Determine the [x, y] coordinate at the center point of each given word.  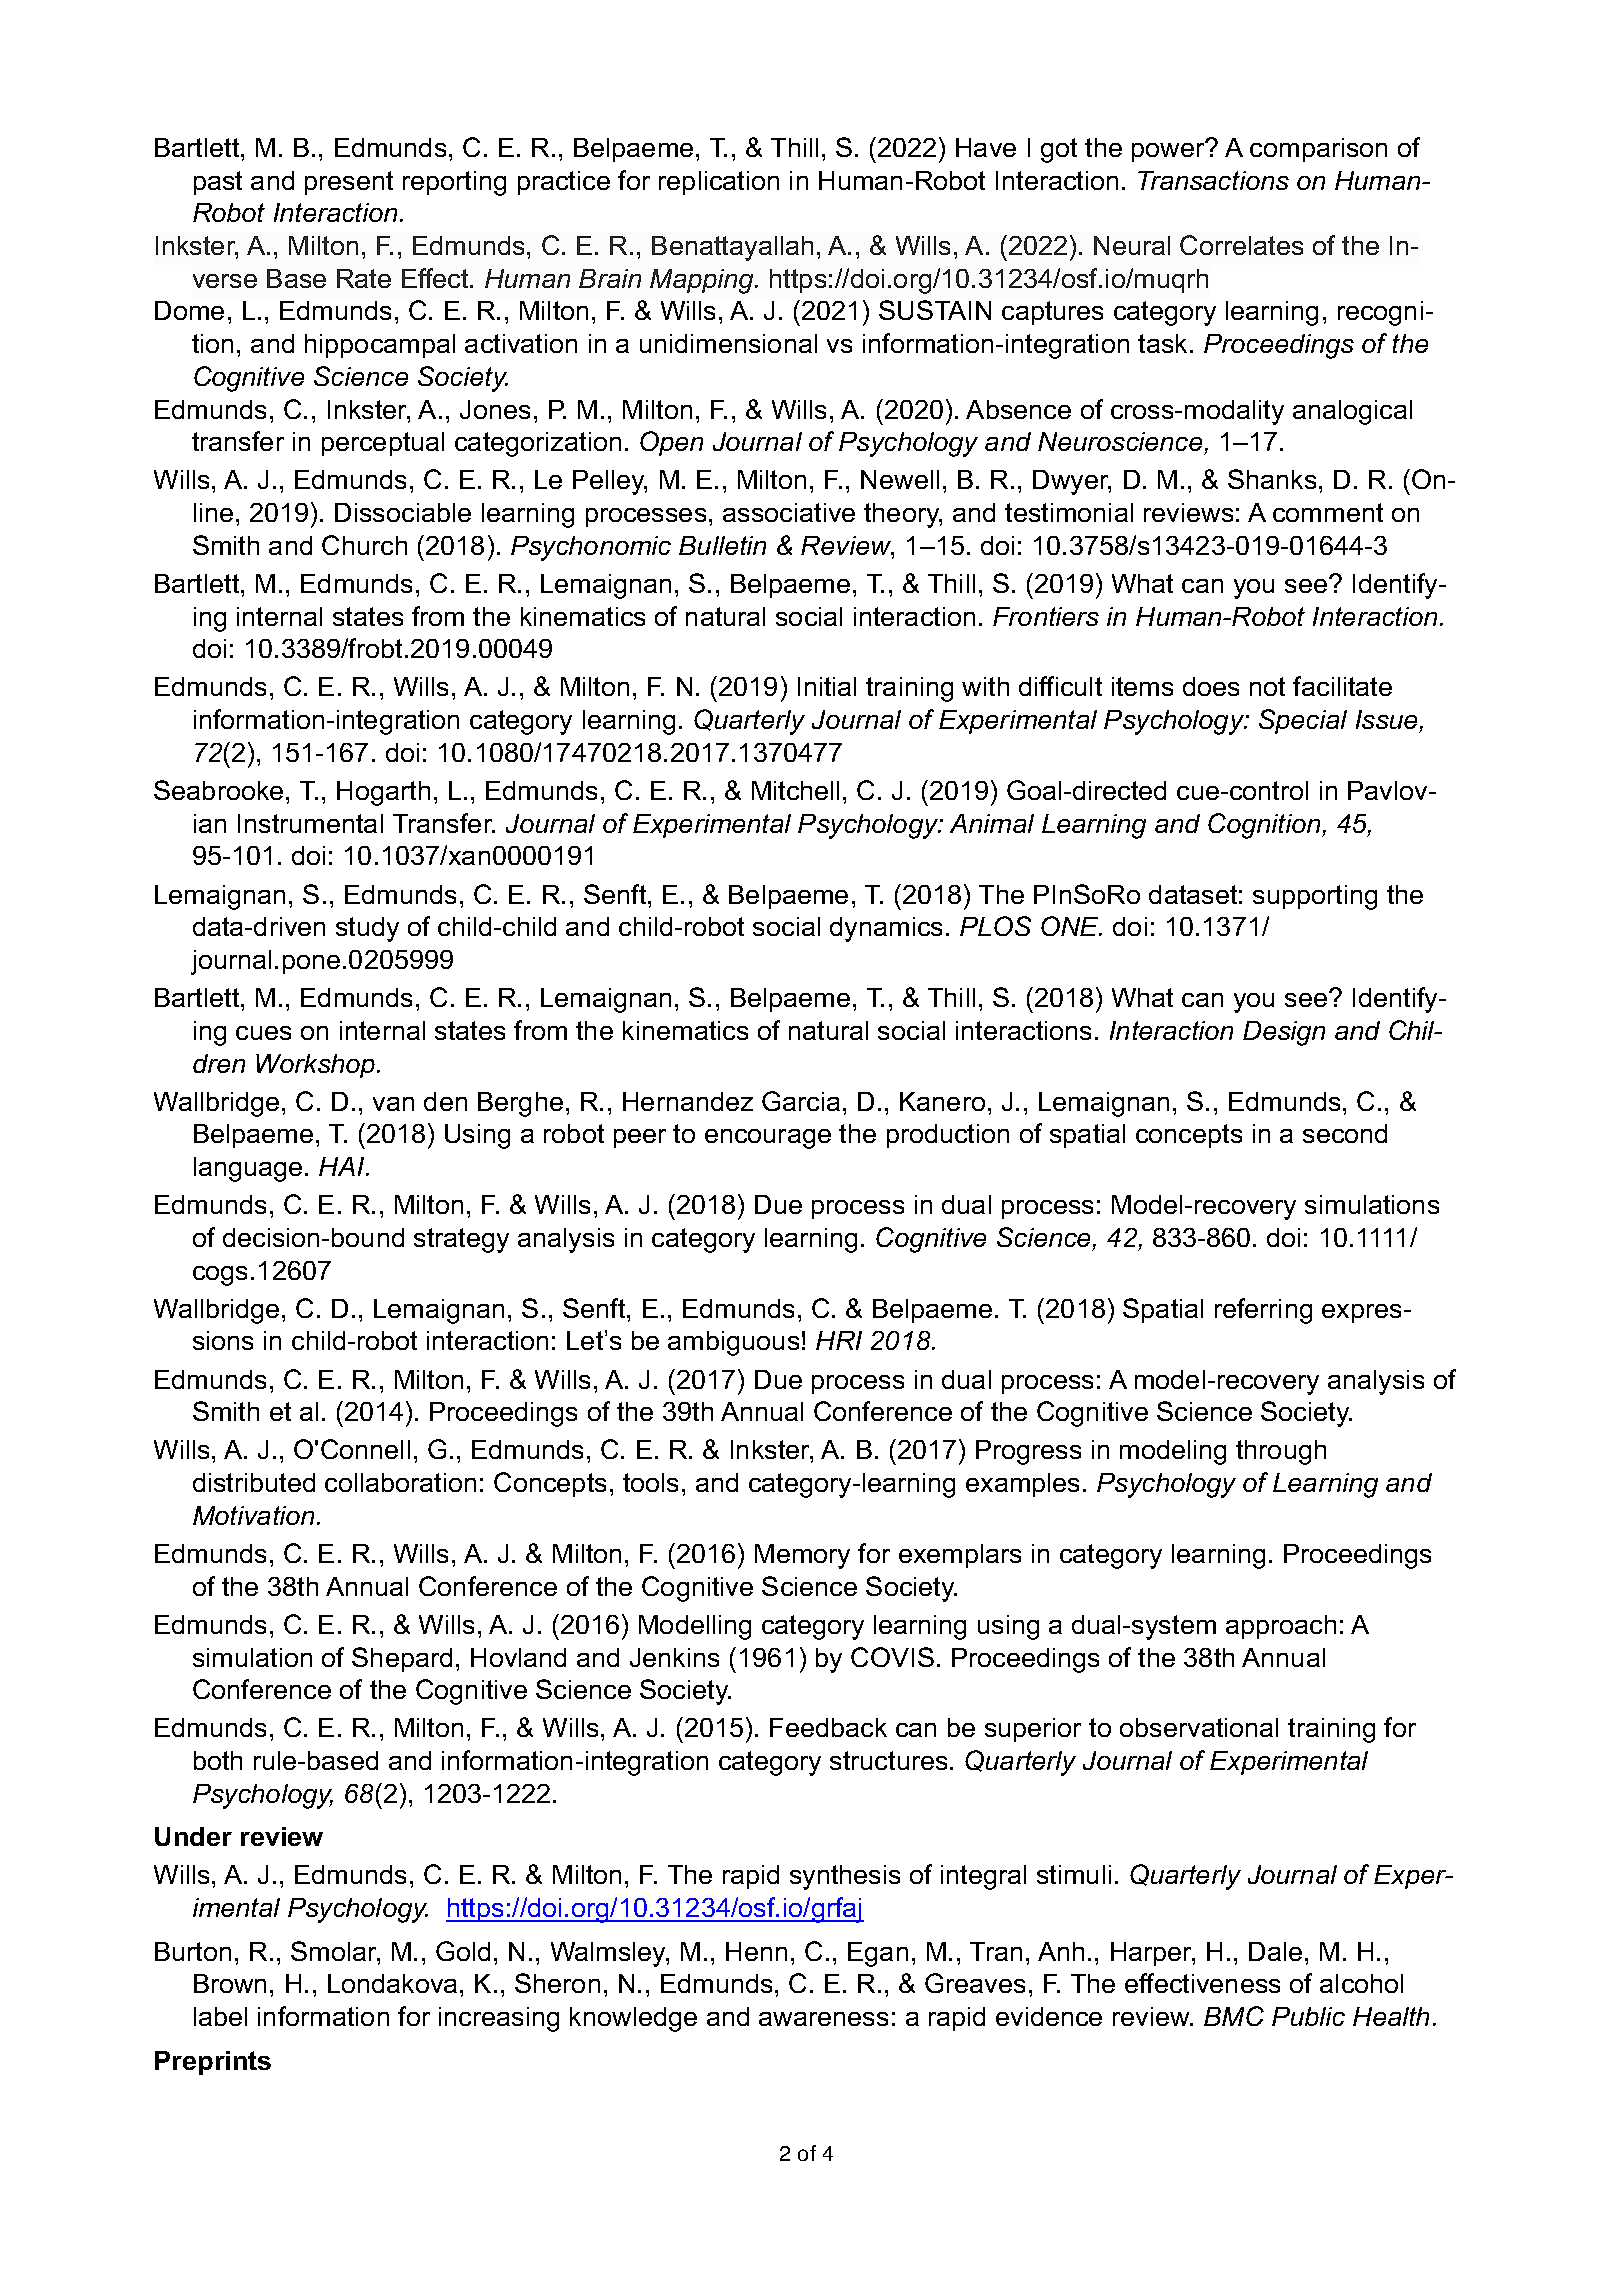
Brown [230, 1983]
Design [1284, 1033]
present [349, 183]
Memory [802, 1556]
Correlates [1241, 245]
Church [364, 545]
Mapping [703, 281]
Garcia [801, 1101]
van [393, 1104]
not [1267, 686]
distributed [254, 1482]
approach [1281, 1627]
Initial [827, 686]
